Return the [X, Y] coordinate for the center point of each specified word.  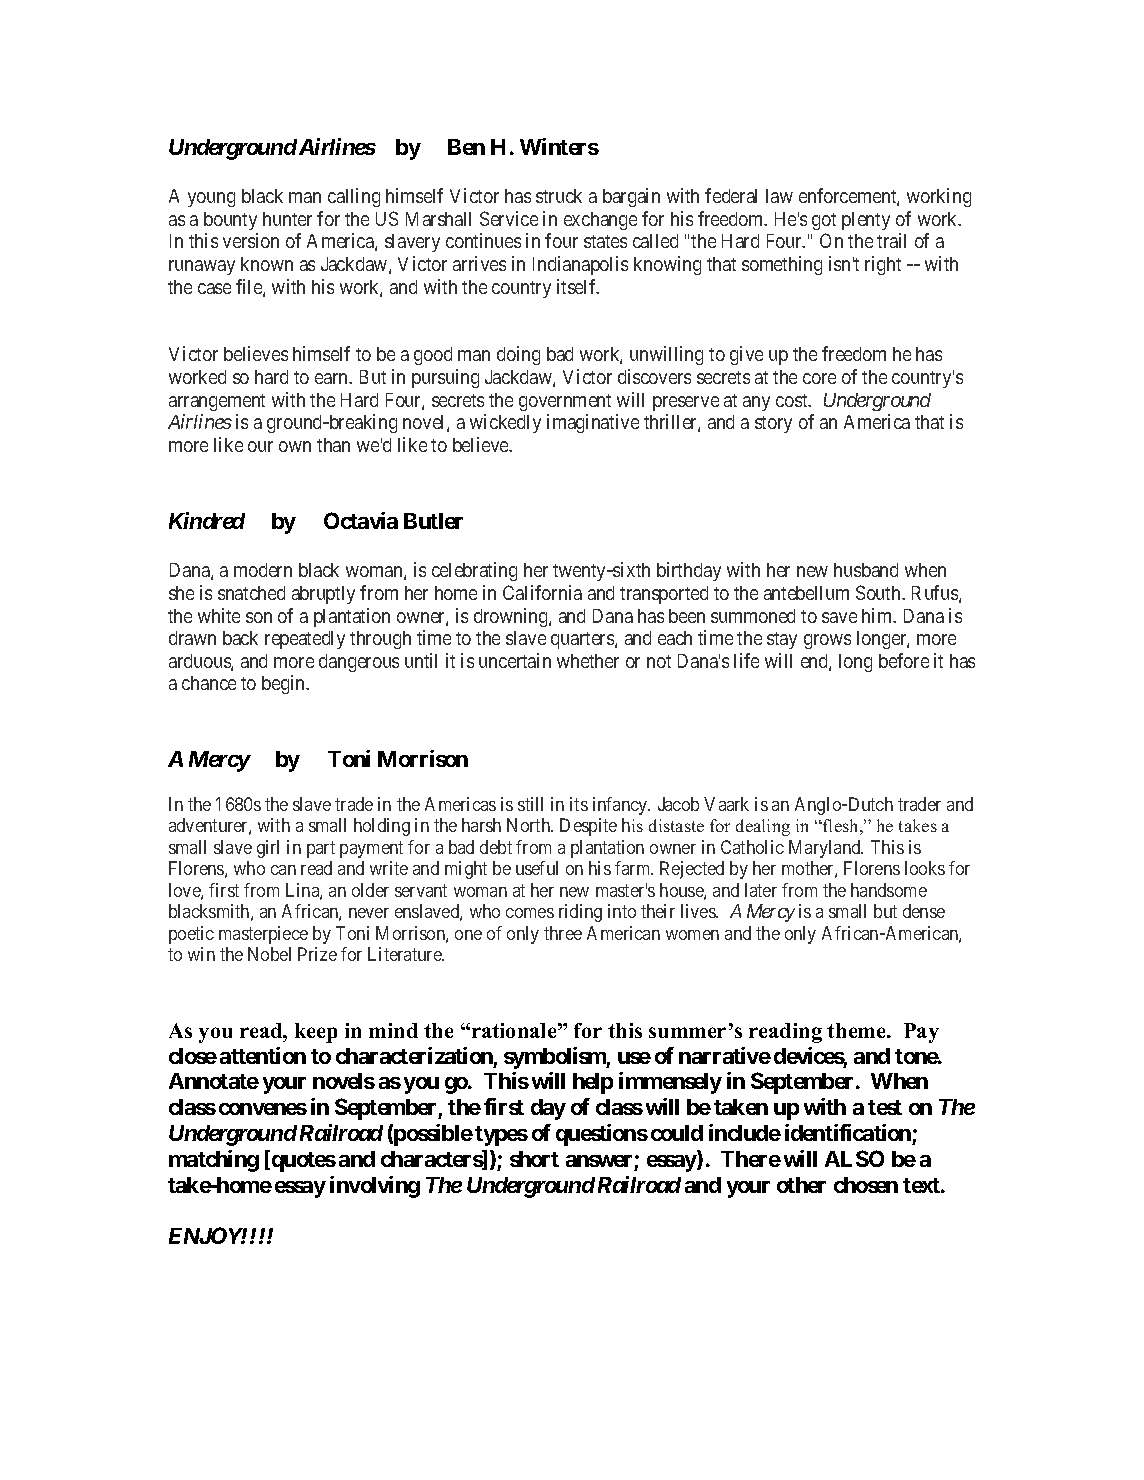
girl [268, 849]
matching [214, 1161]
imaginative [593, 423]
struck [559, 196]
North [530, 825]
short [534, 1159]
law [779, 196]
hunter [287, 219]
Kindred [207, 520]
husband [866, 570]
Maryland [826, 849]
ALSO [854, 1158]
